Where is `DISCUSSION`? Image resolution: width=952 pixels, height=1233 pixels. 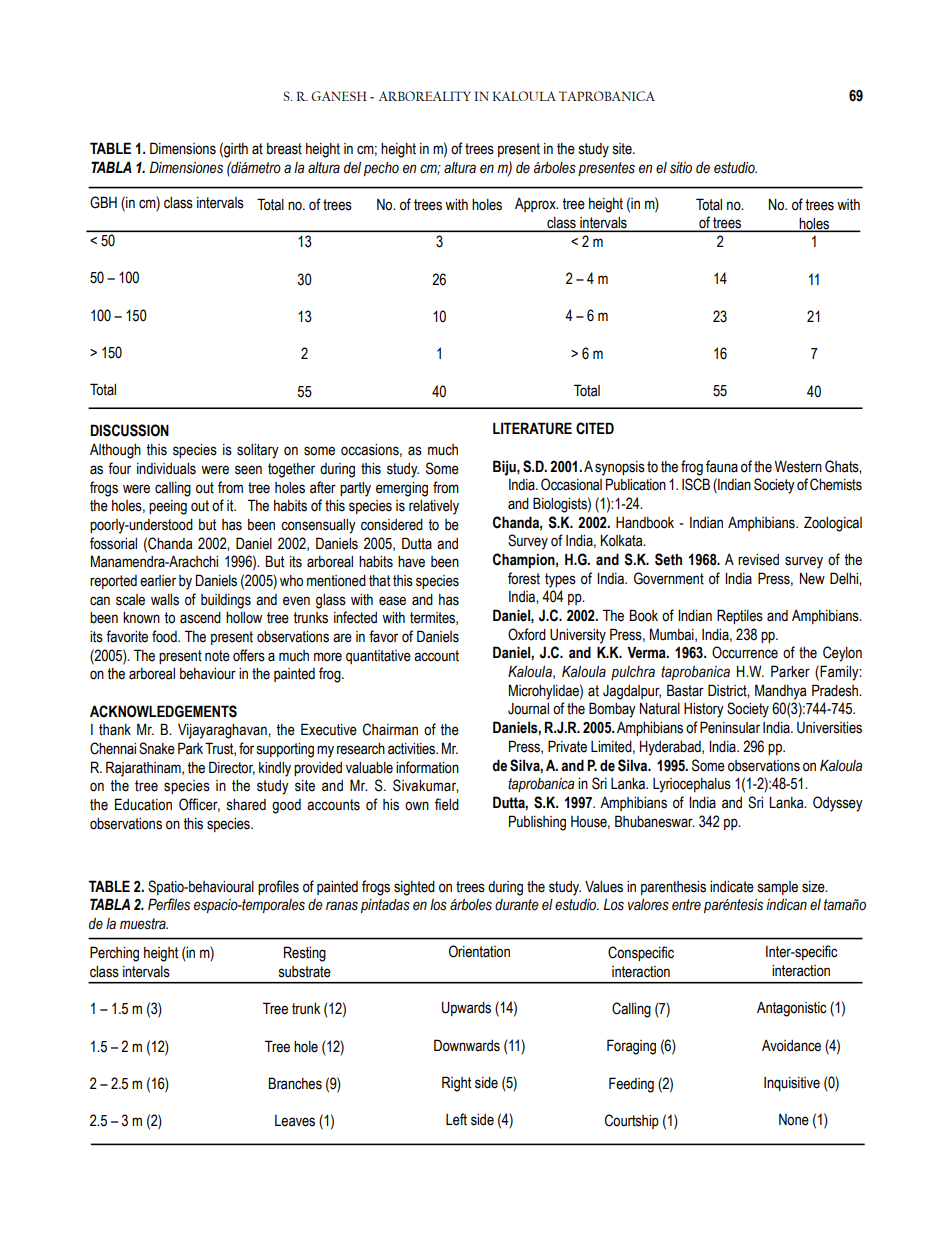 DISCUSSION is located at coordinates (129, 430).
